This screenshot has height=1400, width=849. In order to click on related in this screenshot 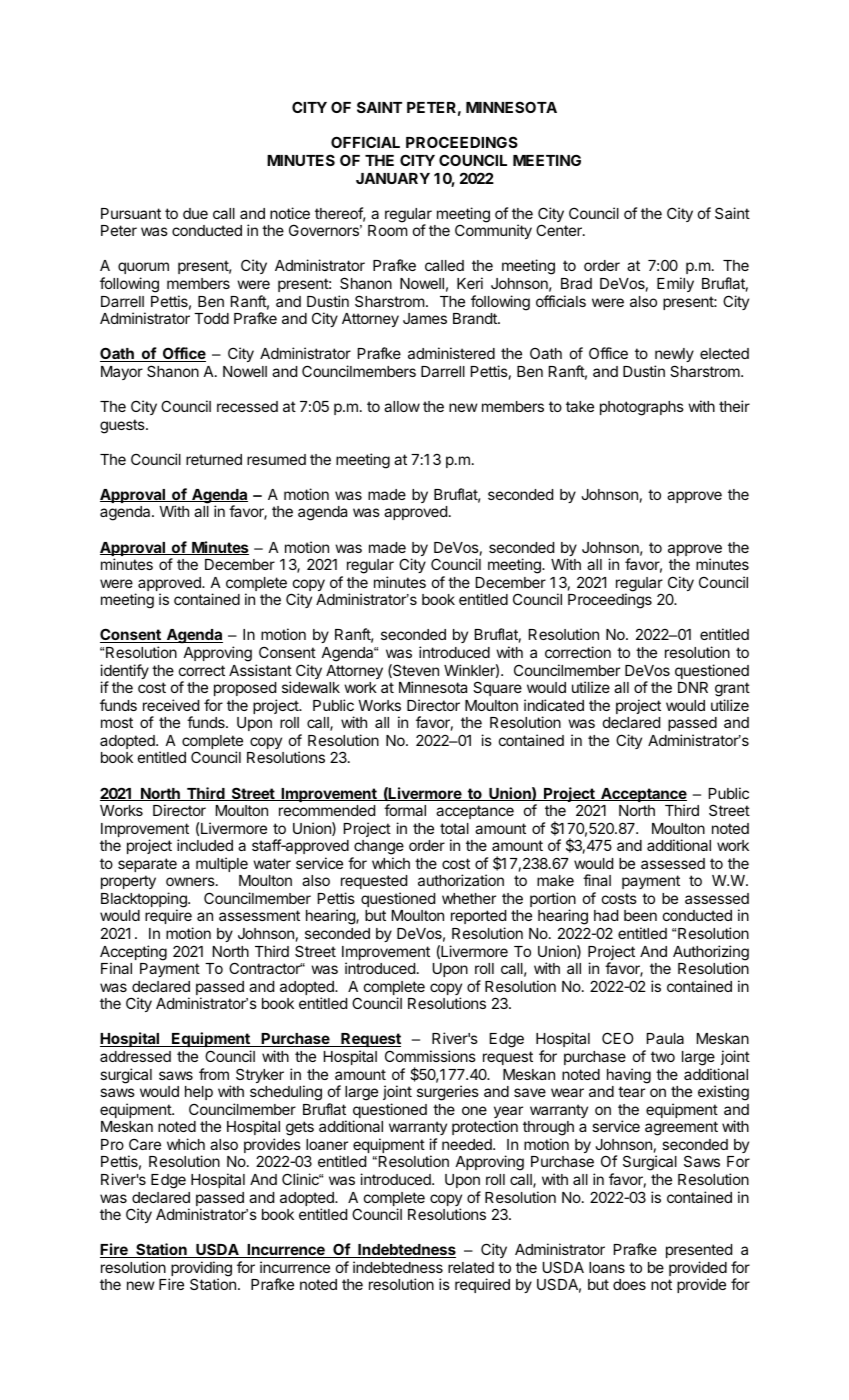, I will do `click(471, 1267)`.
